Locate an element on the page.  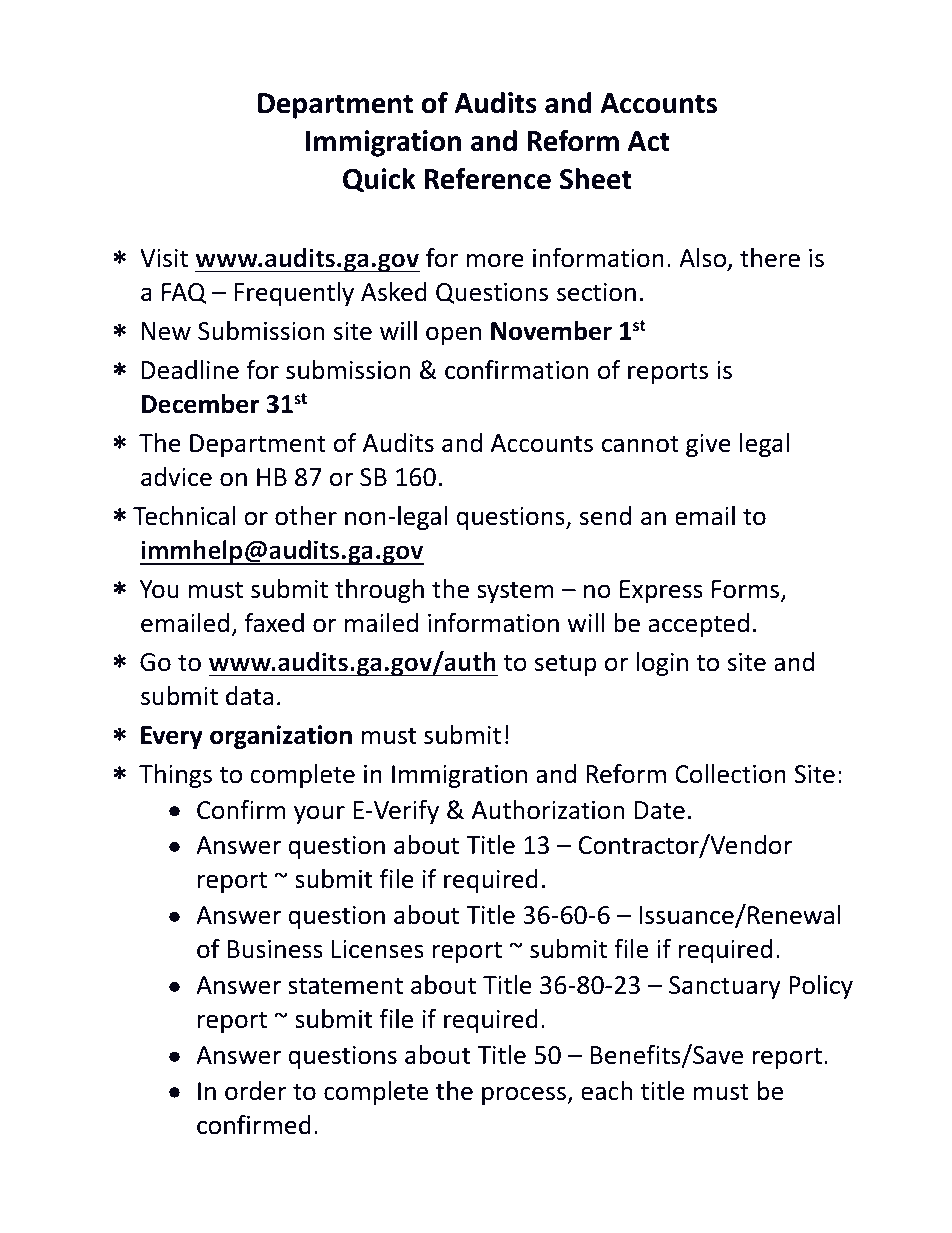
open is located at coordinates (453, 335).
